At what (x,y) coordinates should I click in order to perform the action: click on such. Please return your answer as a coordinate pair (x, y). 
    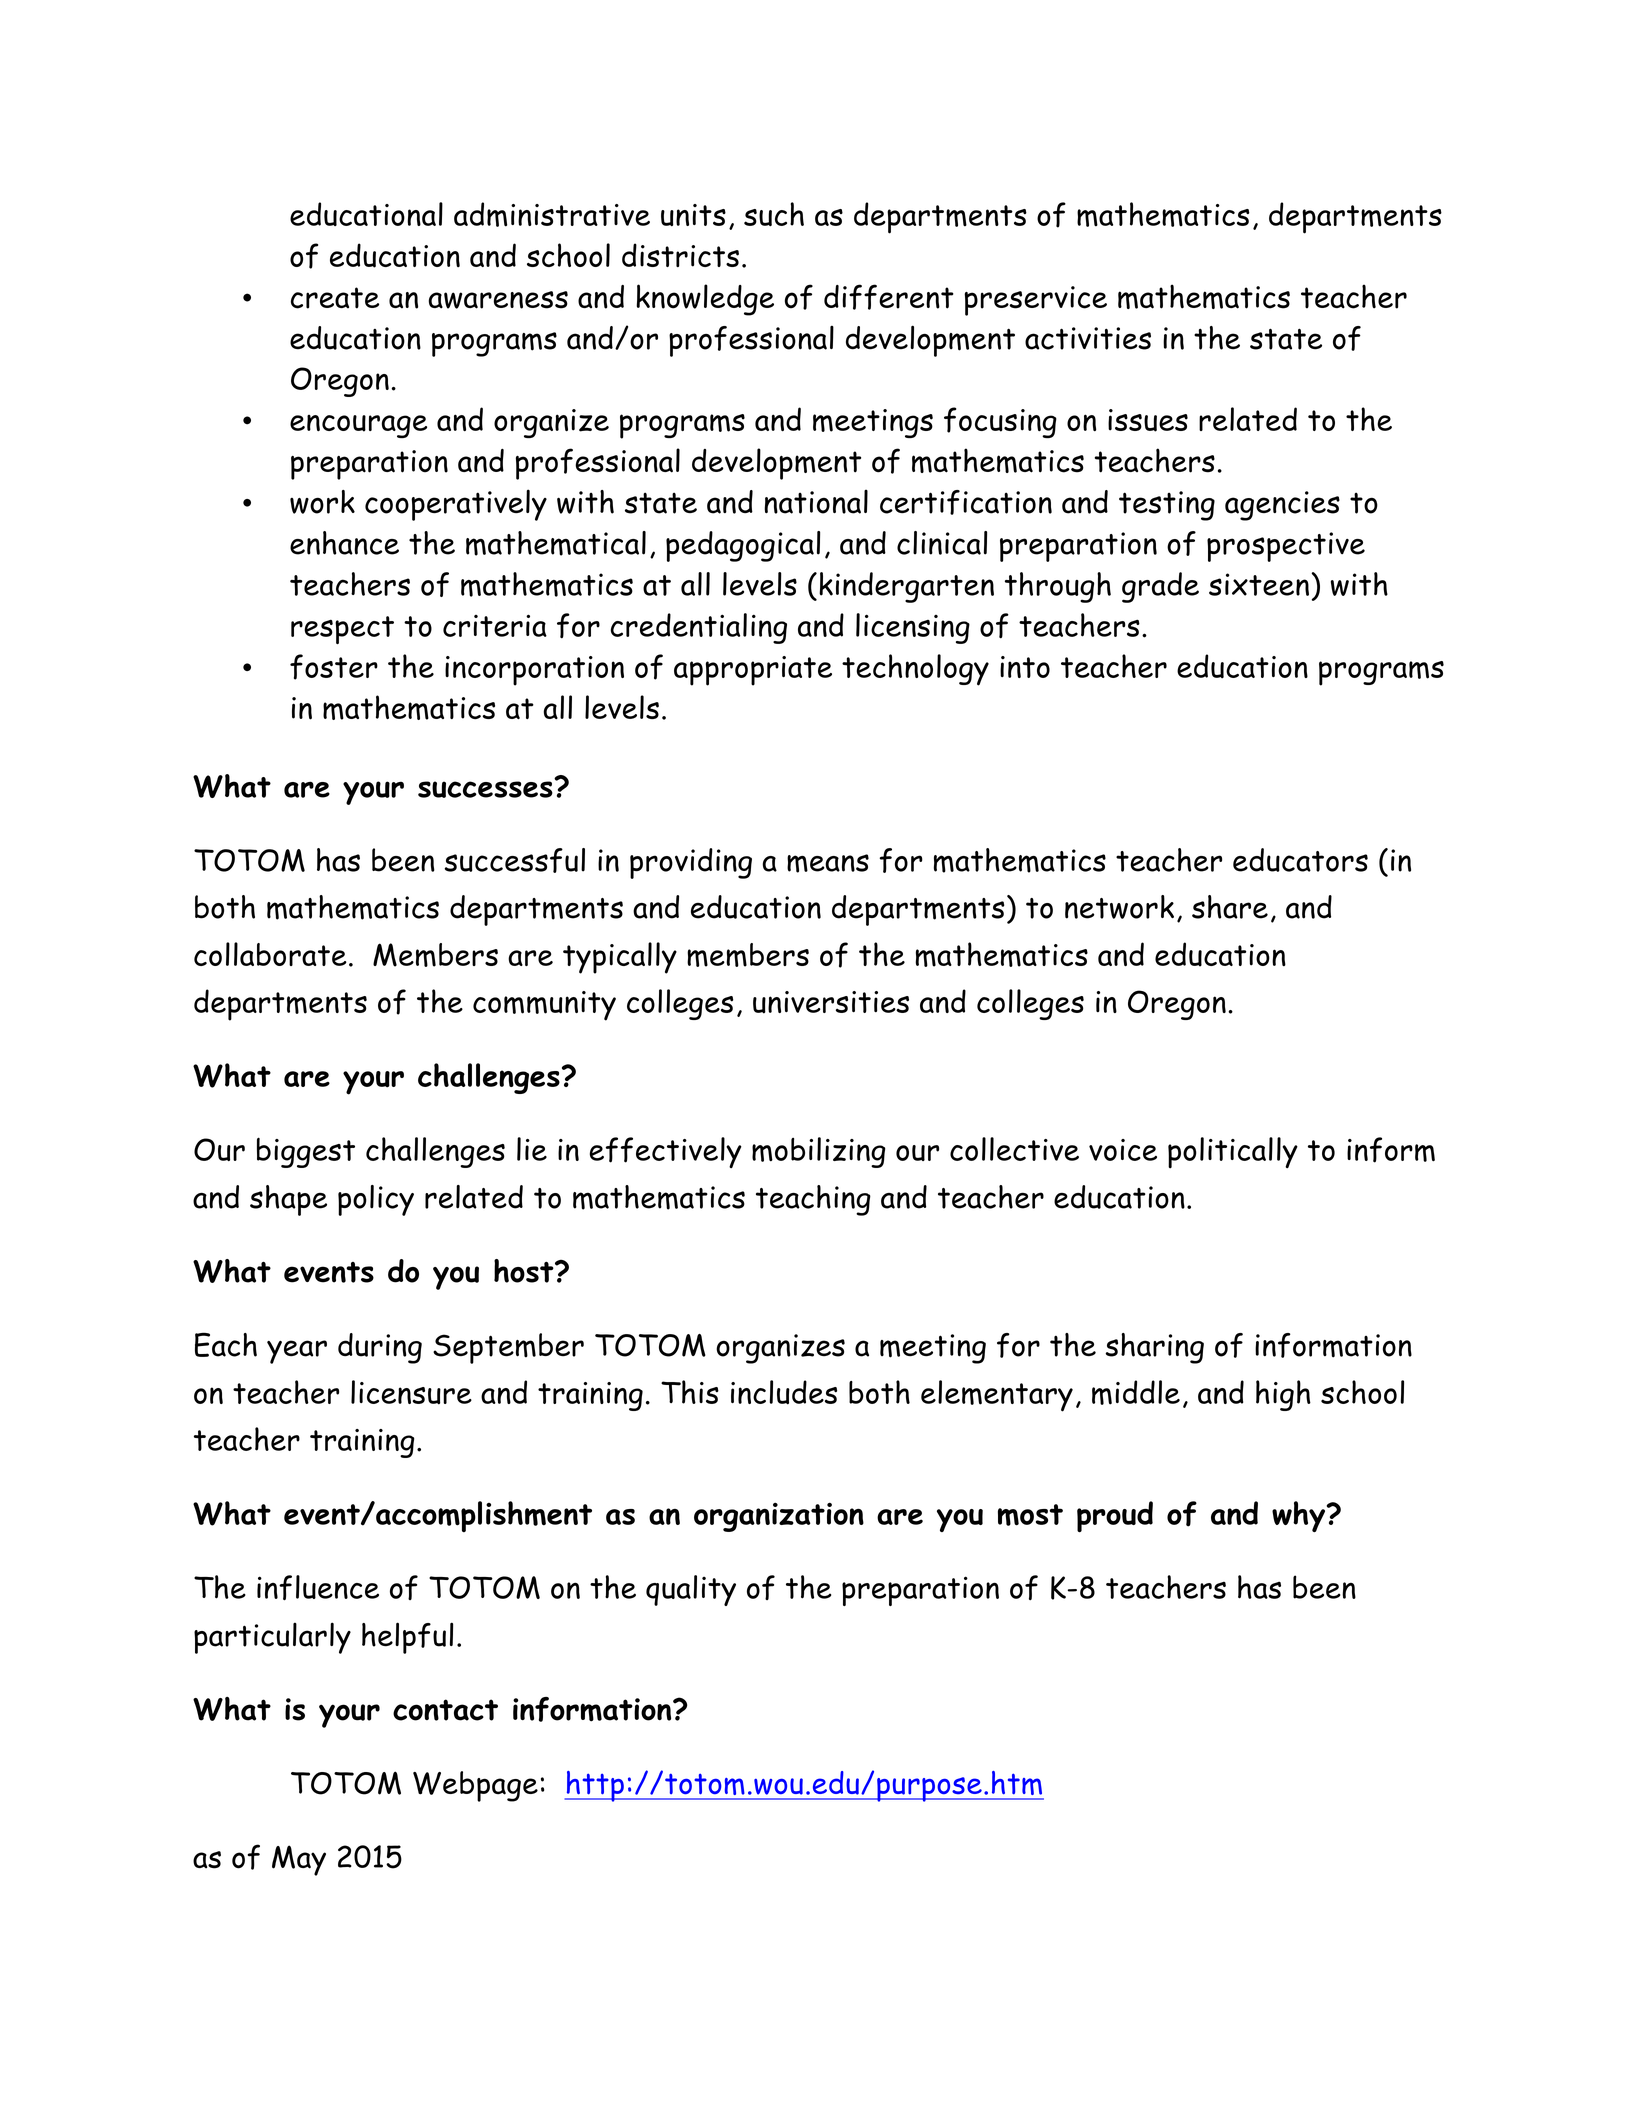
    Looking at the image, I should click on (774, 214).
